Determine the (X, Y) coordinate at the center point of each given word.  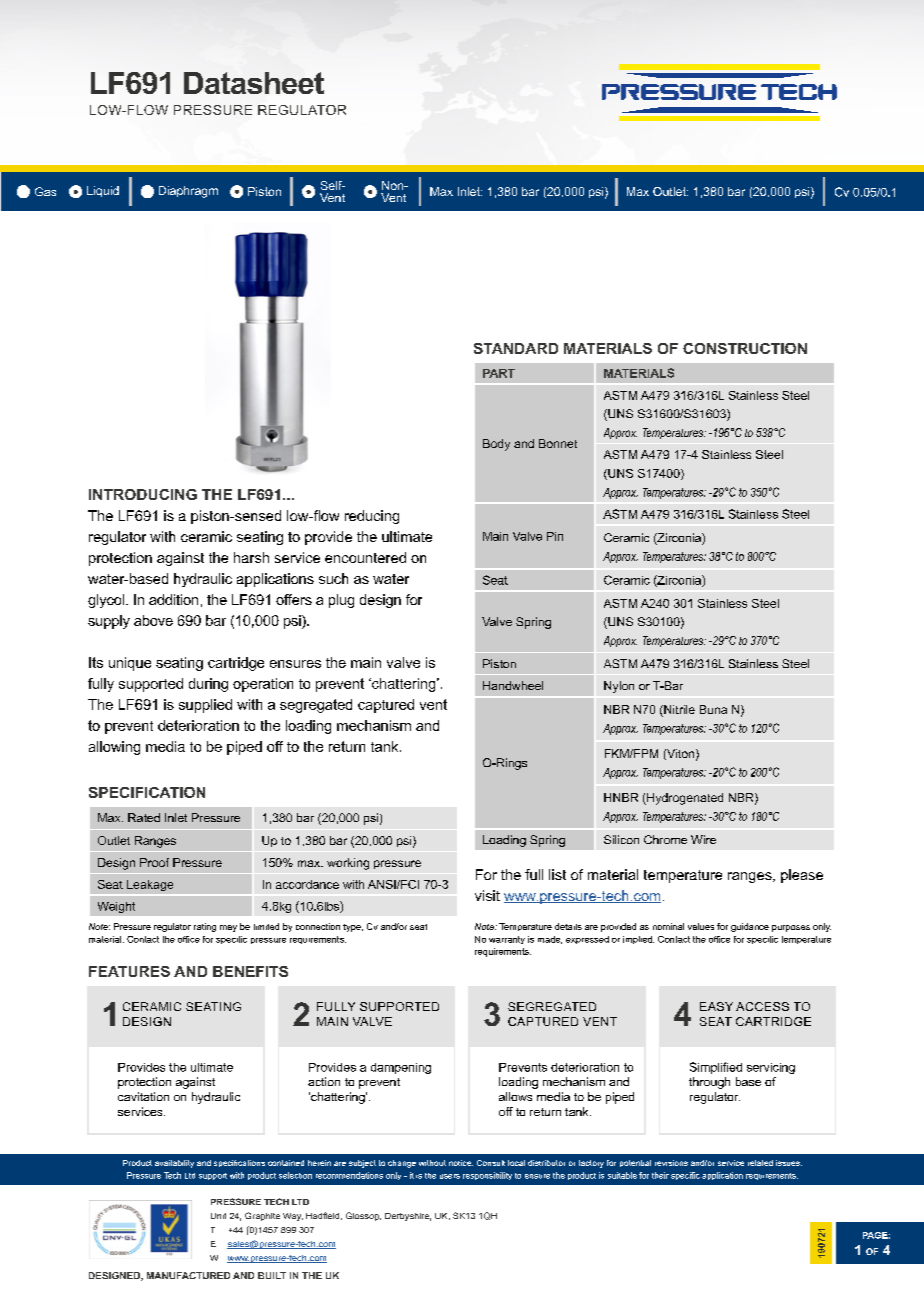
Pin (555, 536)
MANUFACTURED (188, 1275)
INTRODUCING (143, 494)
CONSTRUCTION (745, 348)
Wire (703, 839)
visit (487, 895)
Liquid (103, 191)
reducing (372, 517)
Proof (154, 862)
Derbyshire (408, 1217)
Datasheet (254, 83)
